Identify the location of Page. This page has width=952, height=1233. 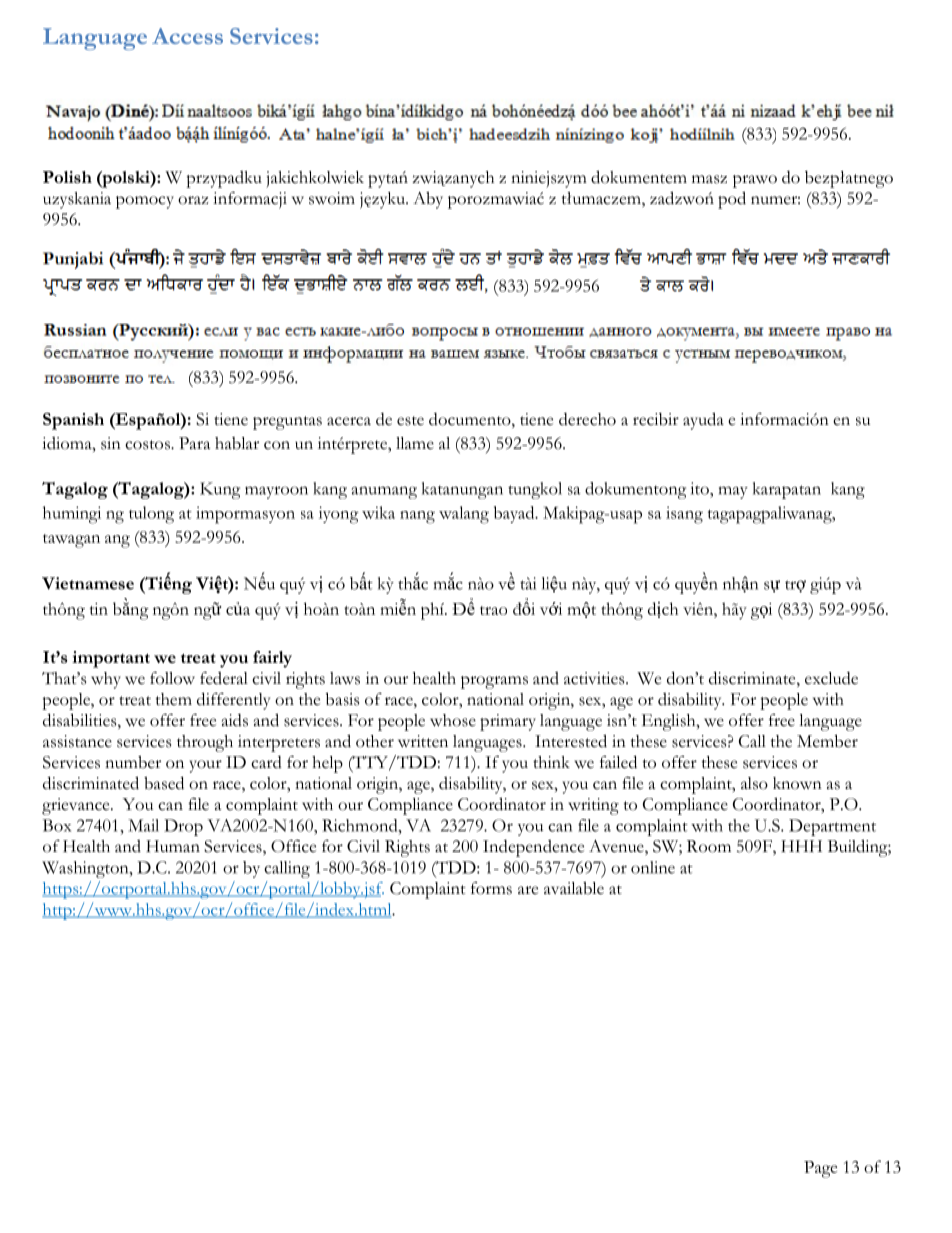
(820, 1169).
